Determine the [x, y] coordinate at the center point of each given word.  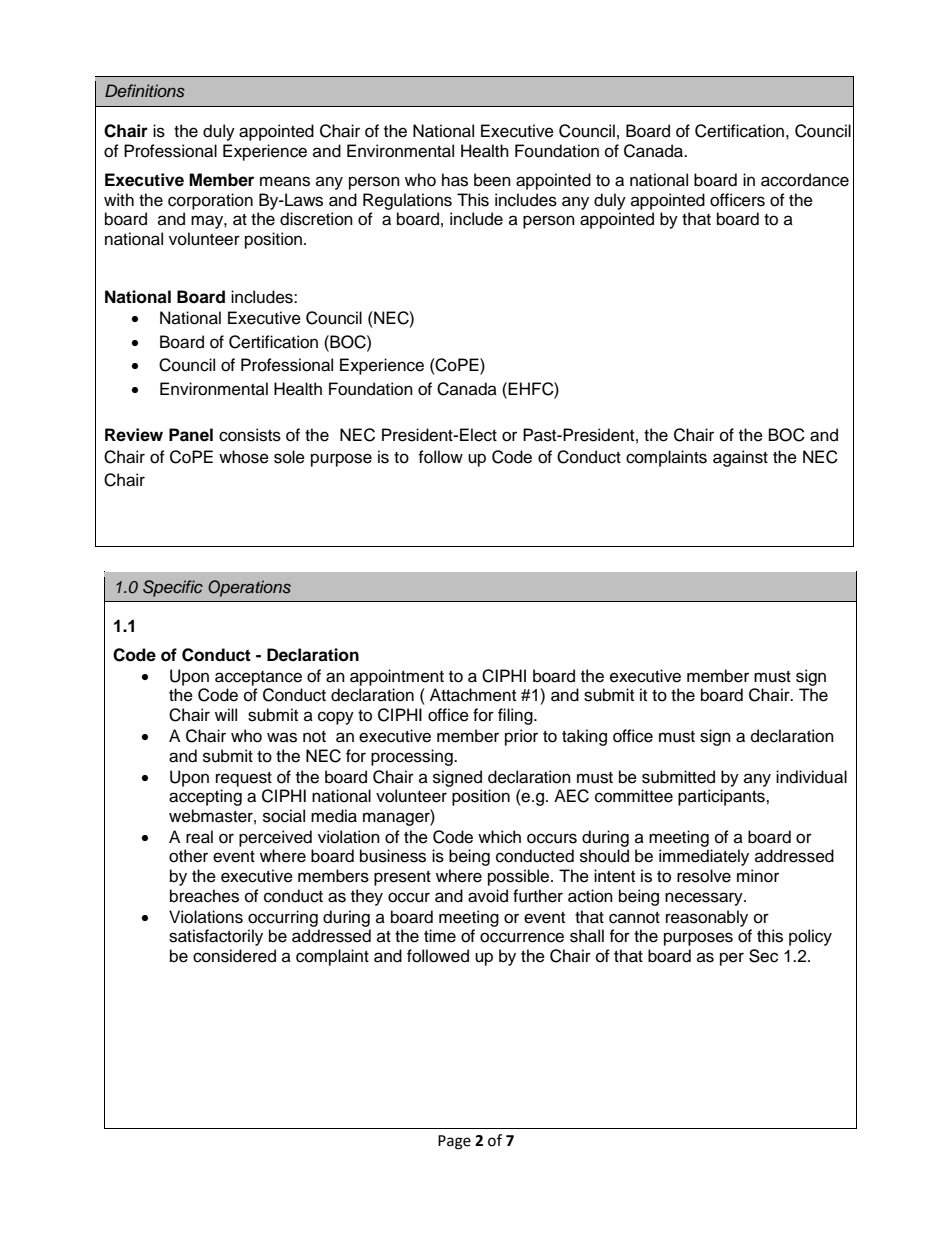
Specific [173, 588]
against [740, 458]
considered [234, 956]
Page [454, 1142]
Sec [763, 956]
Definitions [145, 90]
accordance [805, 180]
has [455, 180]
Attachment [473, 695]
